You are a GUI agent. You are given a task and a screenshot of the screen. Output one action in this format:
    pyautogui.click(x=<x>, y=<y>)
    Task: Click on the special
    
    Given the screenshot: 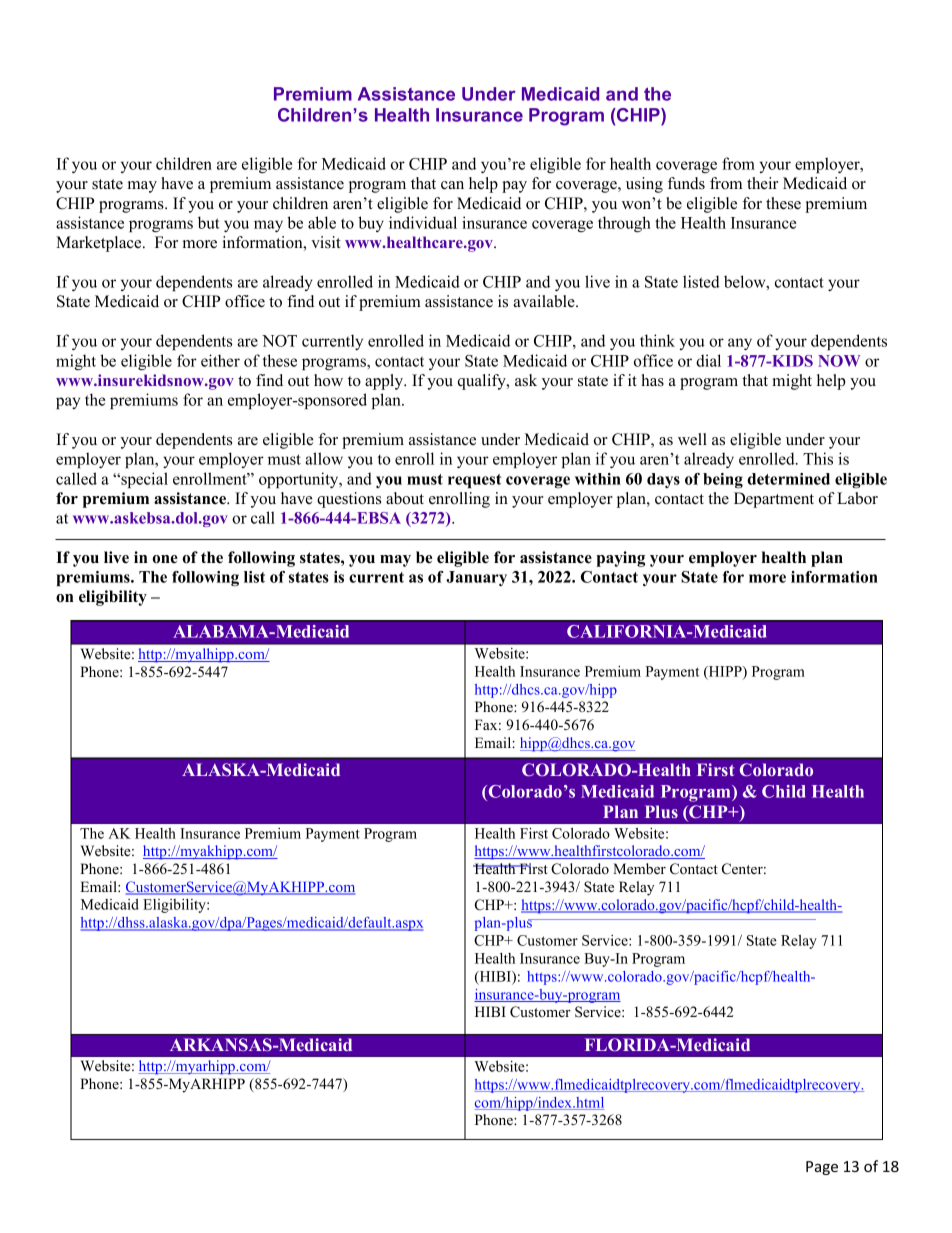 What is the action you would take?
    pyautogui.click(x=143, y=480)
